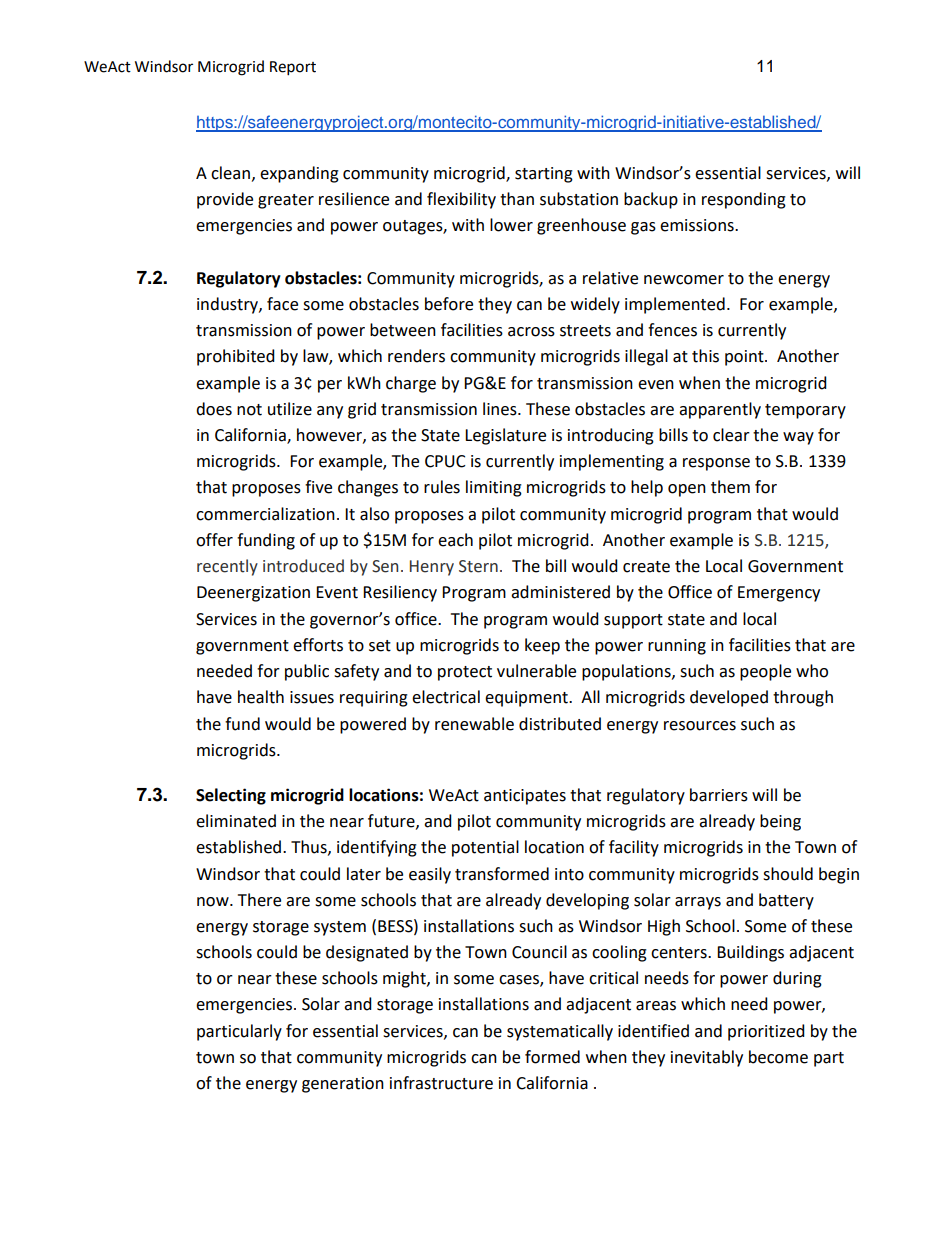 This screenshot has width=952, height=1233. Describe the element at coordinates (494, 488) in the screenshot. I see `limiting` at that location.
